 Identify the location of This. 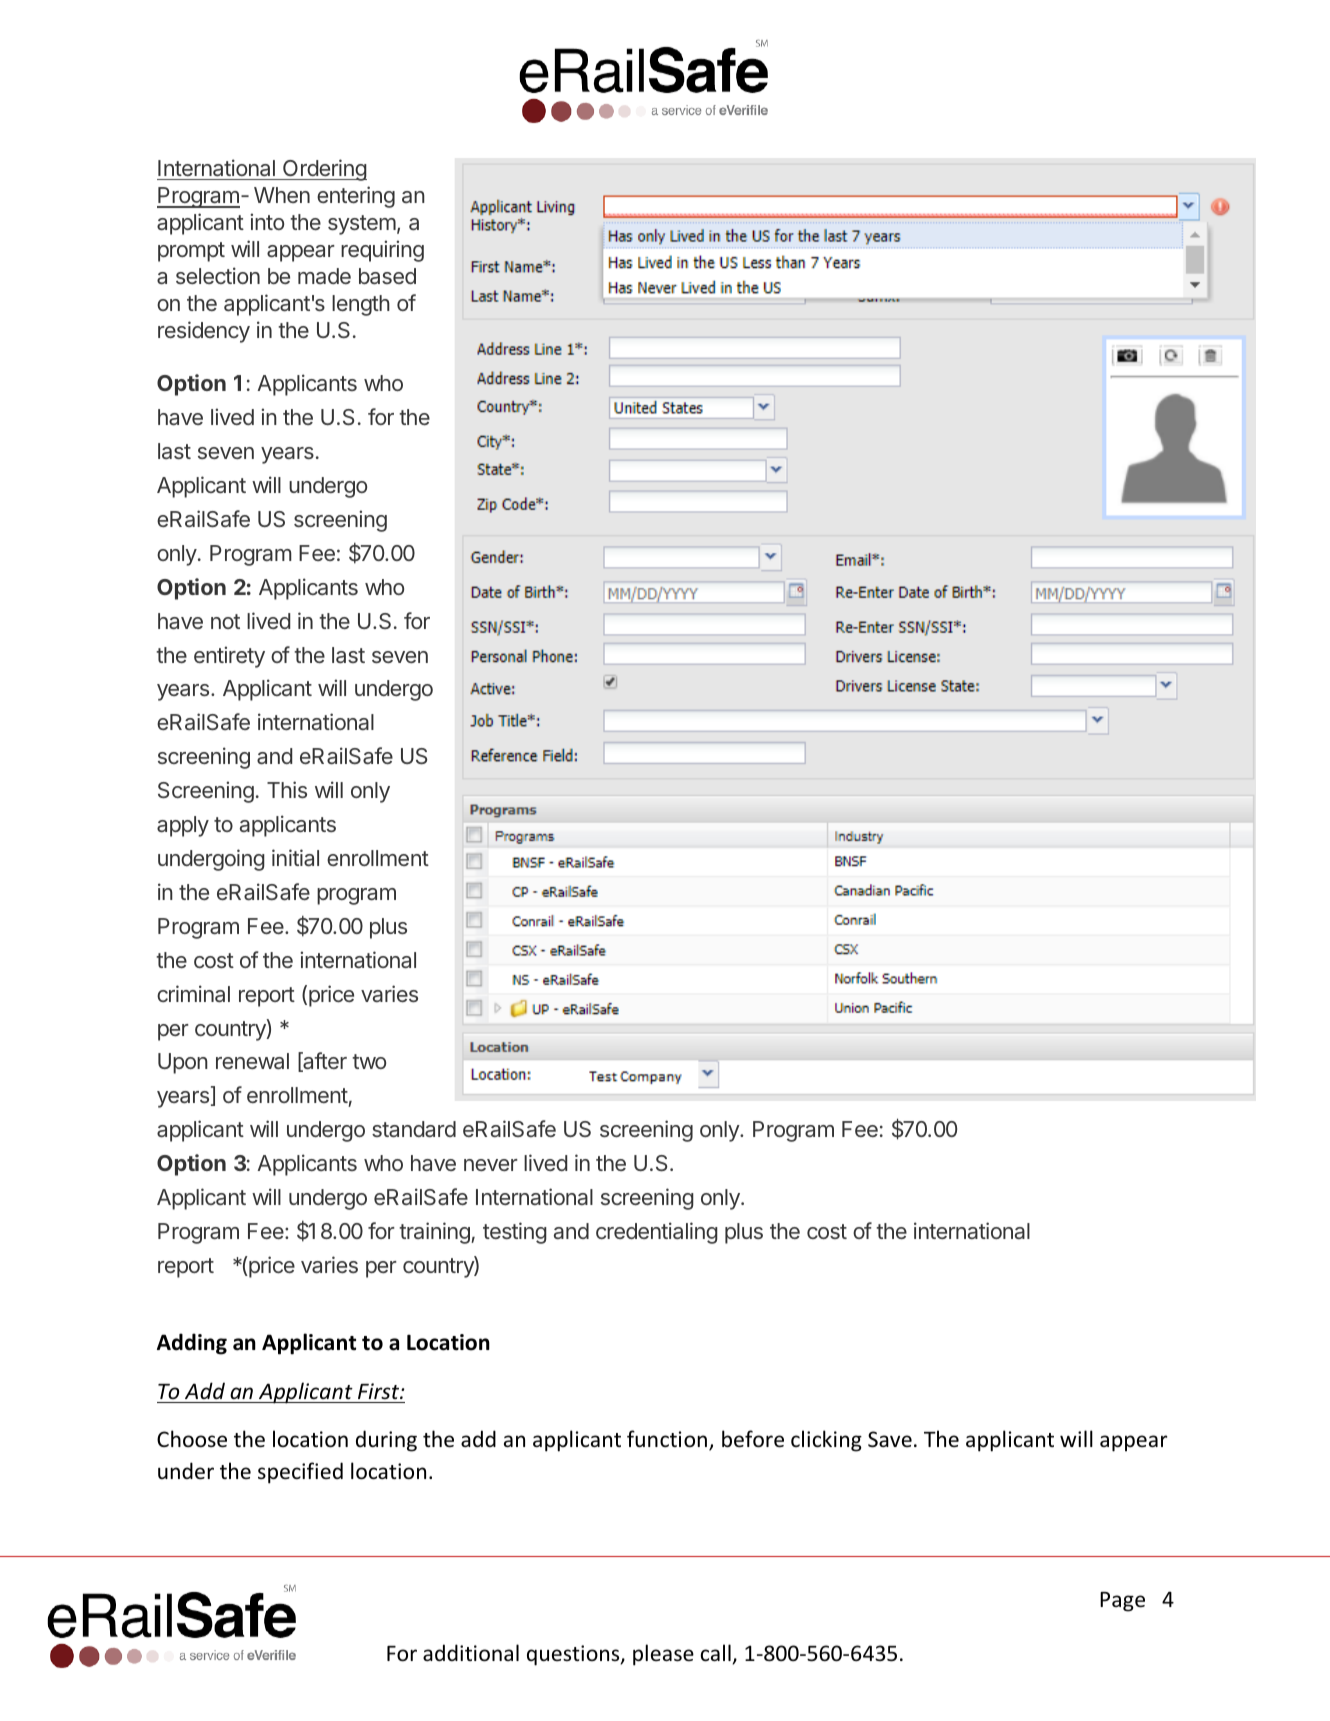
(287, 789).
